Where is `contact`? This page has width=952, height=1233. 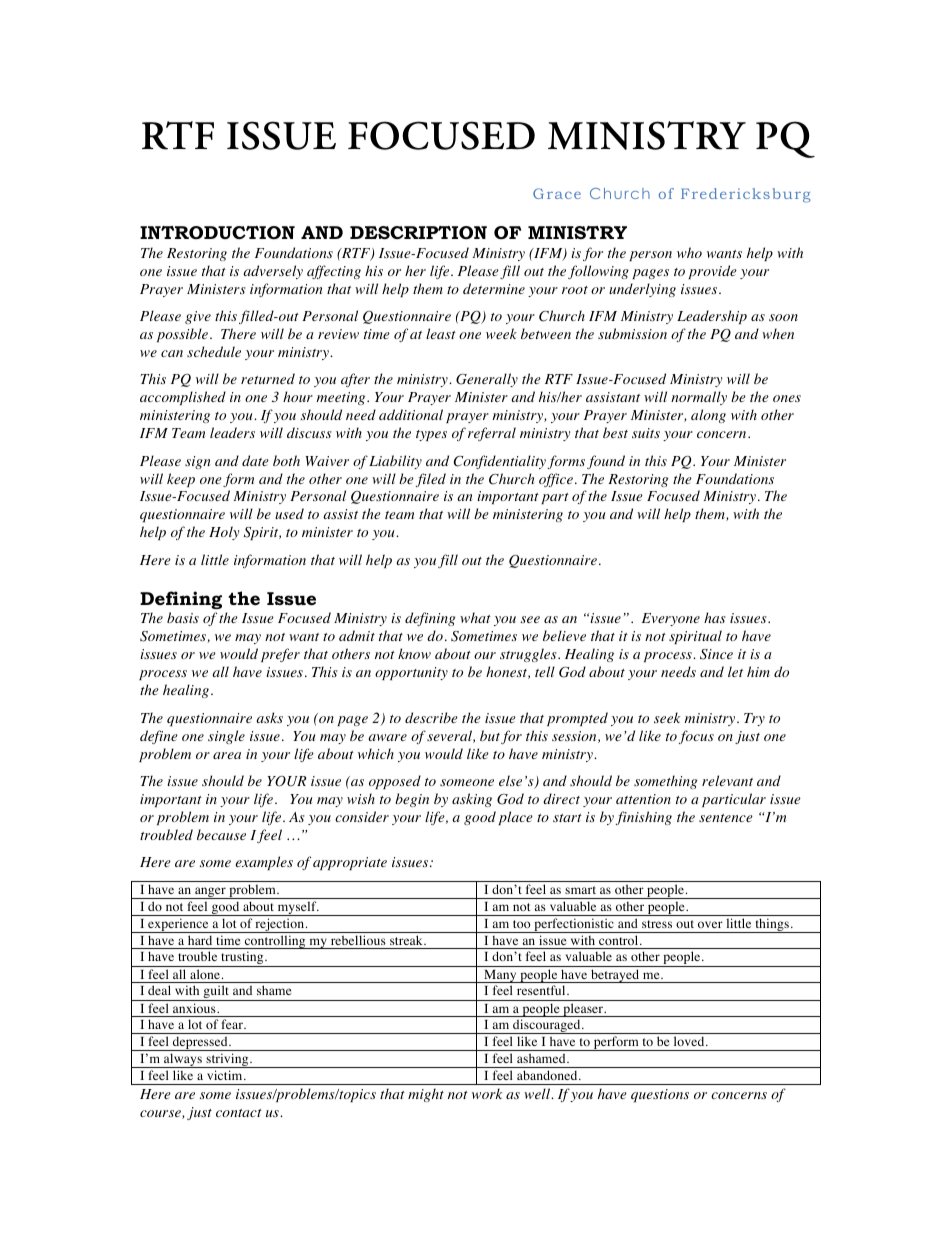 contact is located at coordinates (239, 1113).
